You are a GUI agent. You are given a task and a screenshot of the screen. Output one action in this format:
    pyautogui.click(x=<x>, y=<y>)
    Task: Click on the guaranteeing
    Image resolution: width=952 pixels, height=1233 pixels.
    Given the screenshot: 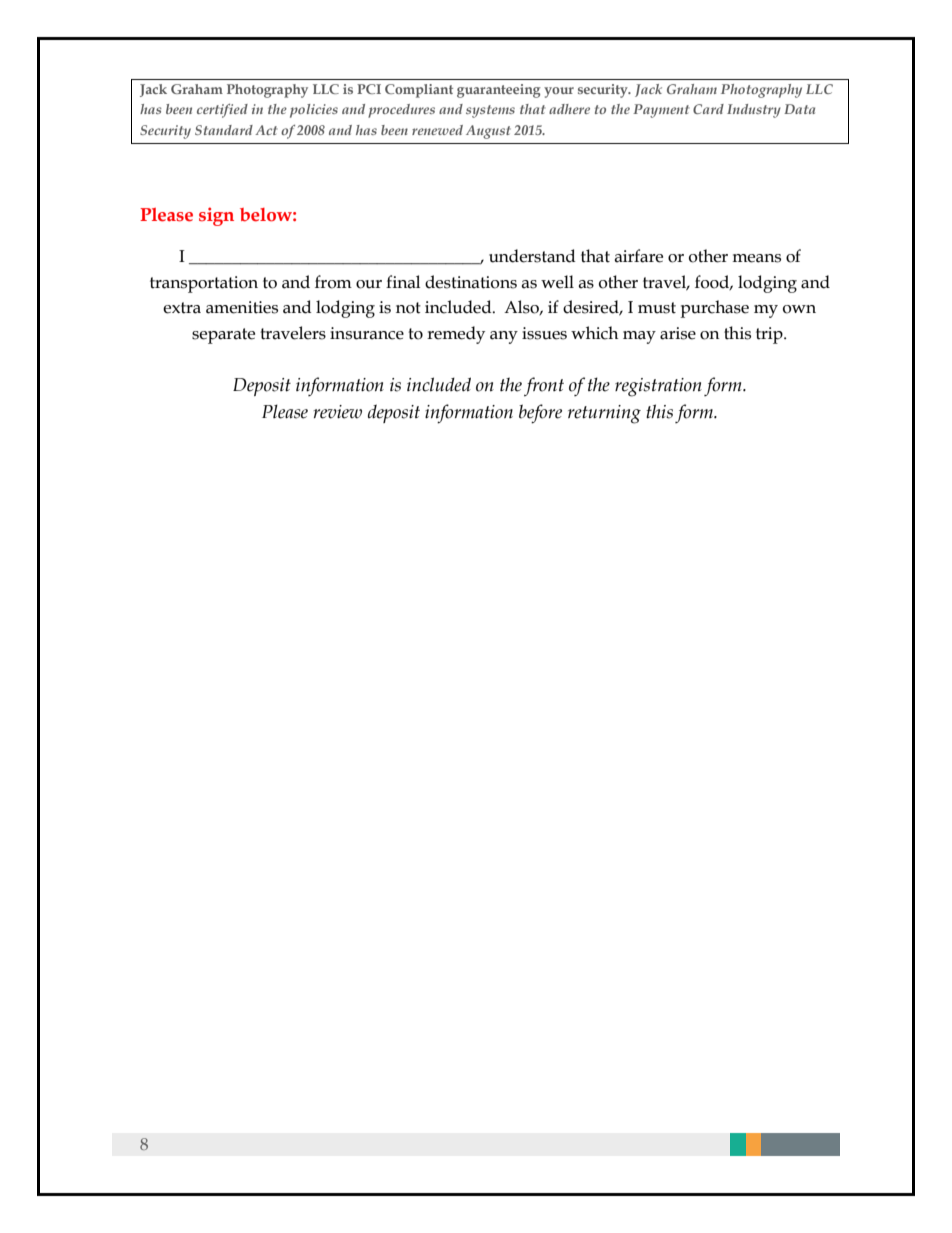 What is the action you would take?
    pyautogui.click(x=499, y=91)
